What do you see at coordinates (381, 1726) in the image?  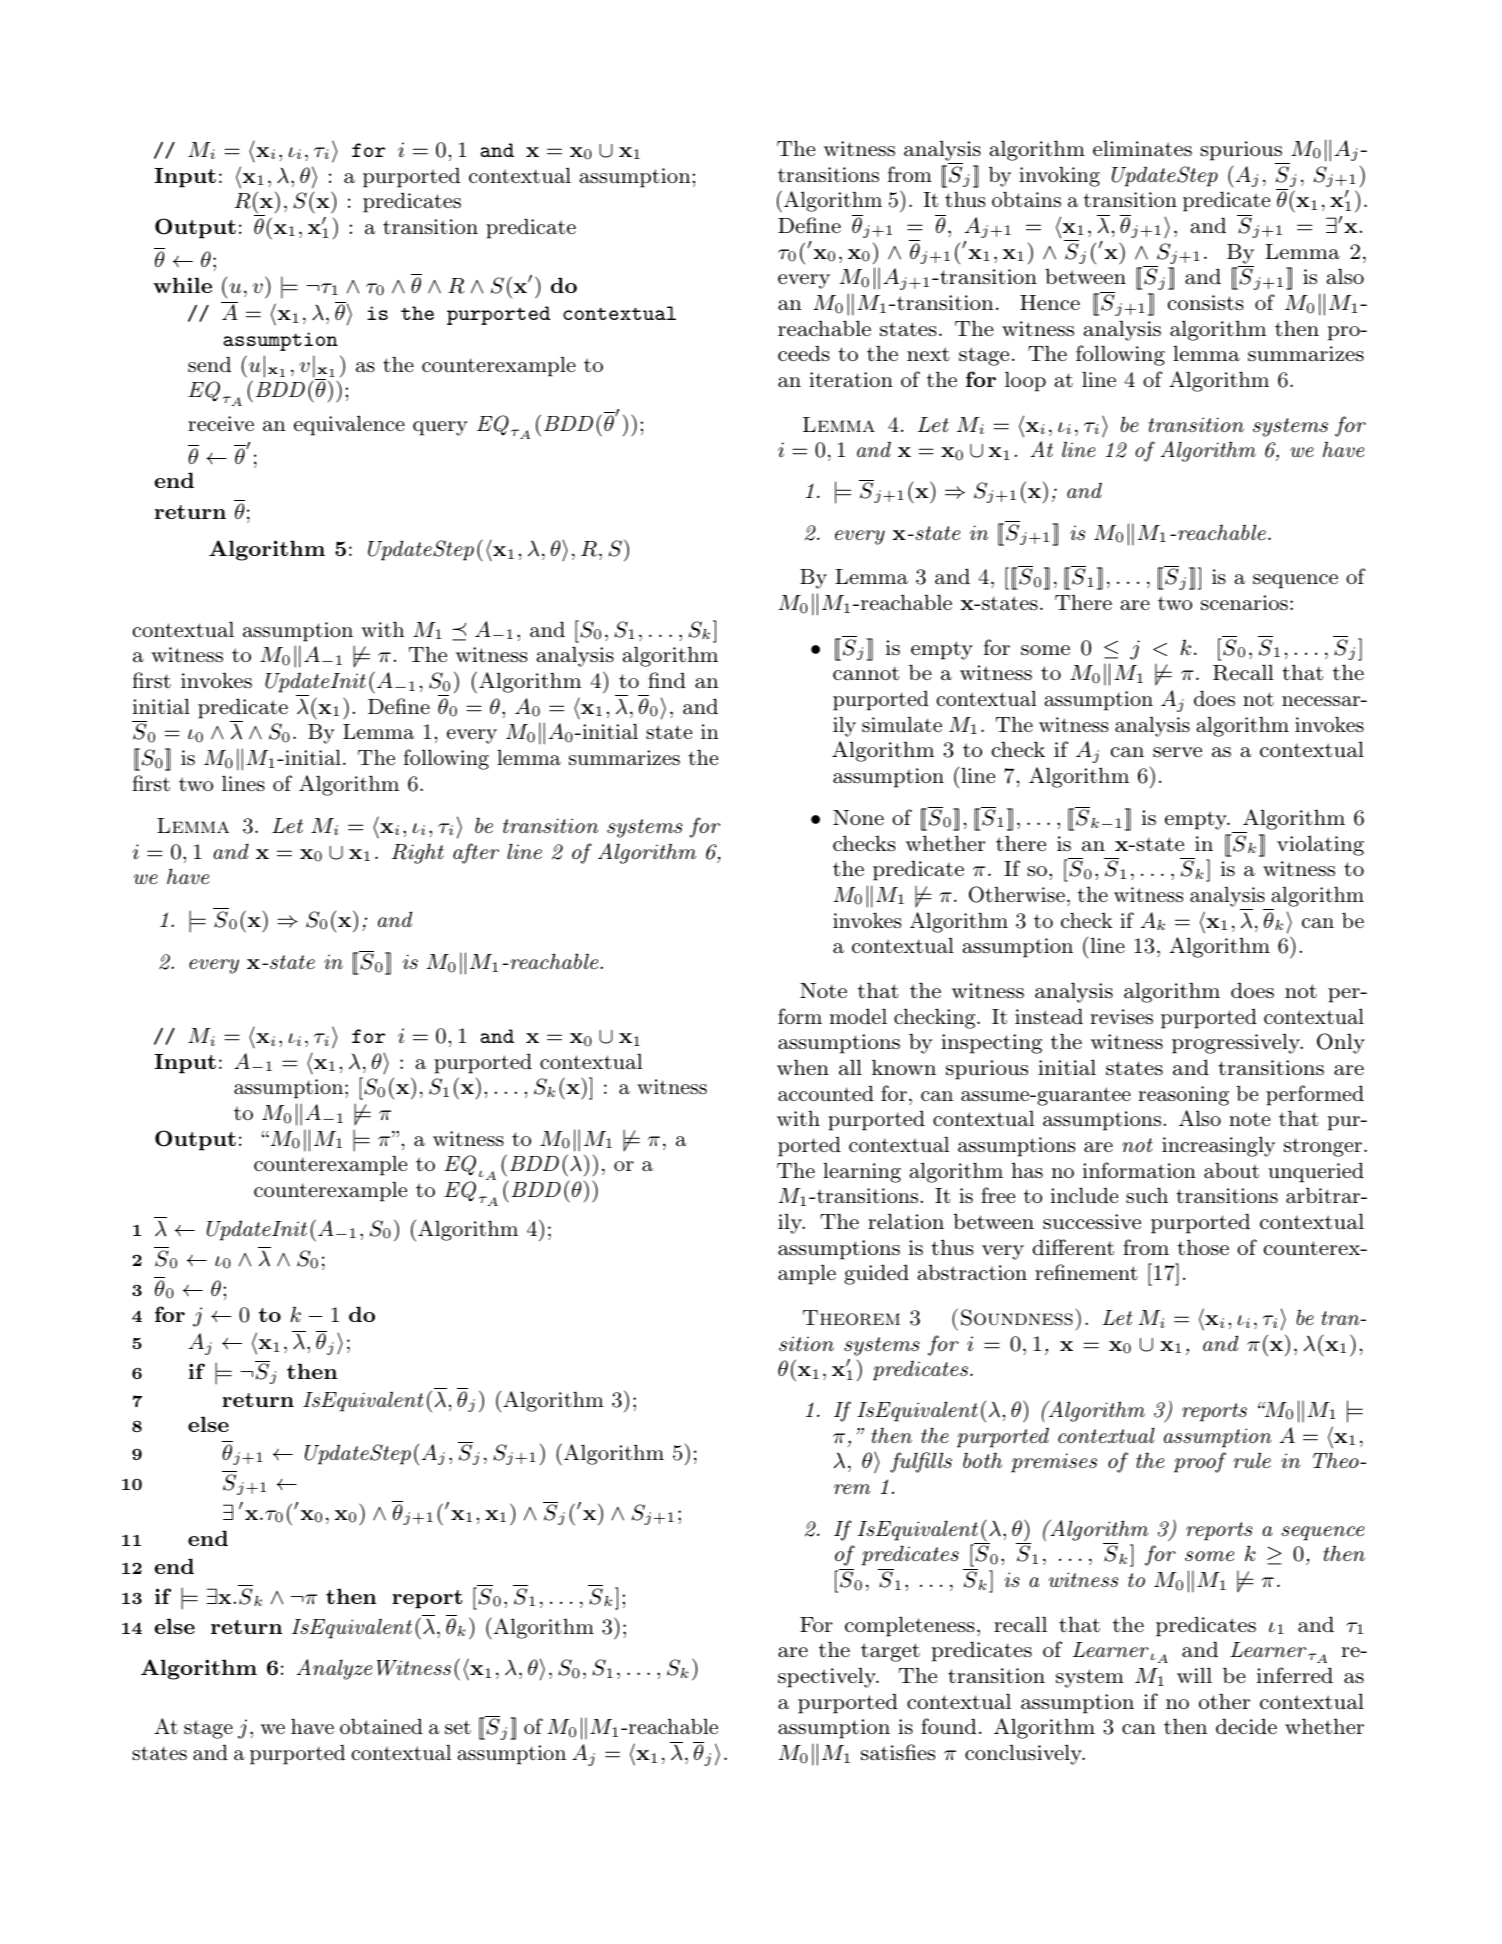 I see `obtained` at bounding box center [381, 1726].
